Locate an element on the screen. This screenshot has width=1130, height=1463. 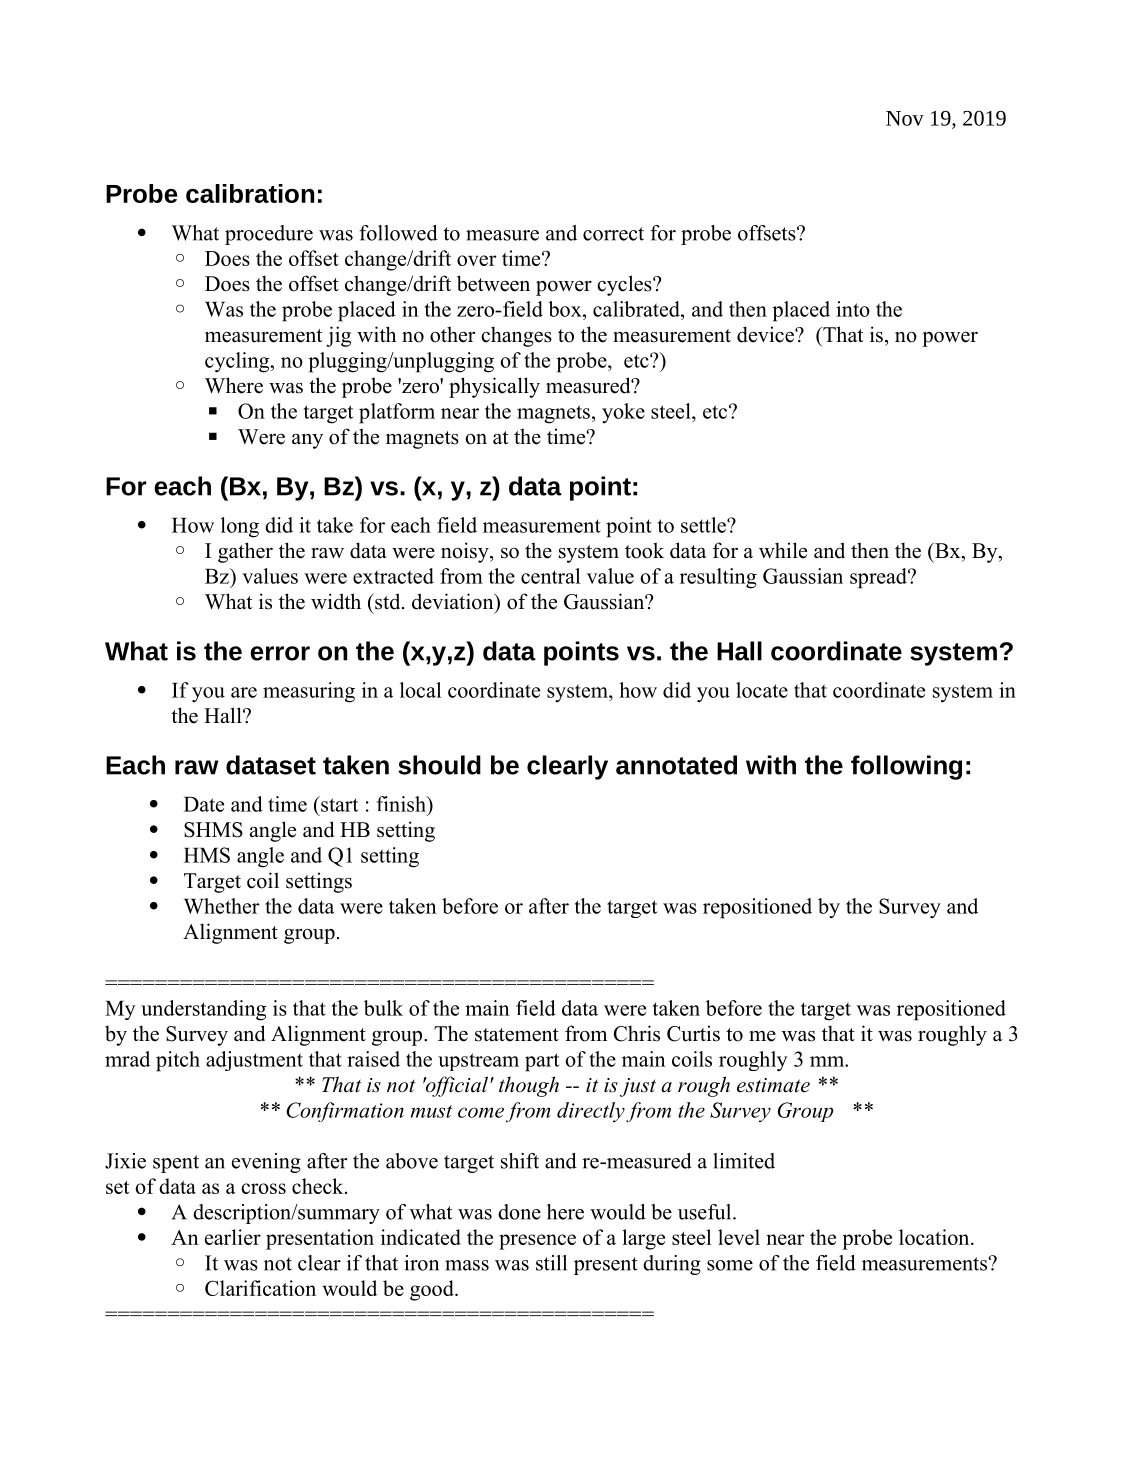
locate is located at coordinates (762, 690).
